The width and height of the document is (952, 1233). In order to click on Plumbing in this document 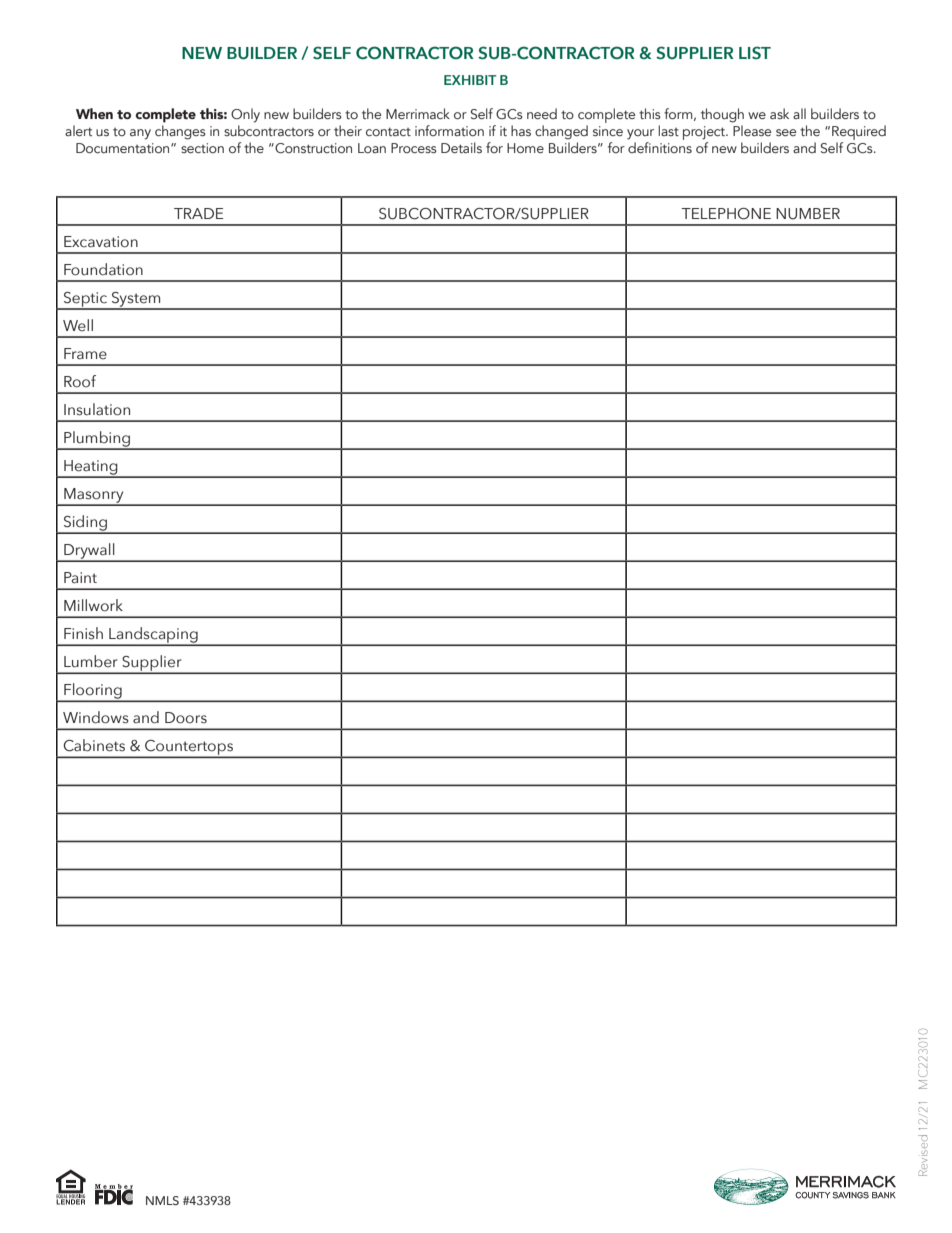, I will do `click(97, 440)`.
